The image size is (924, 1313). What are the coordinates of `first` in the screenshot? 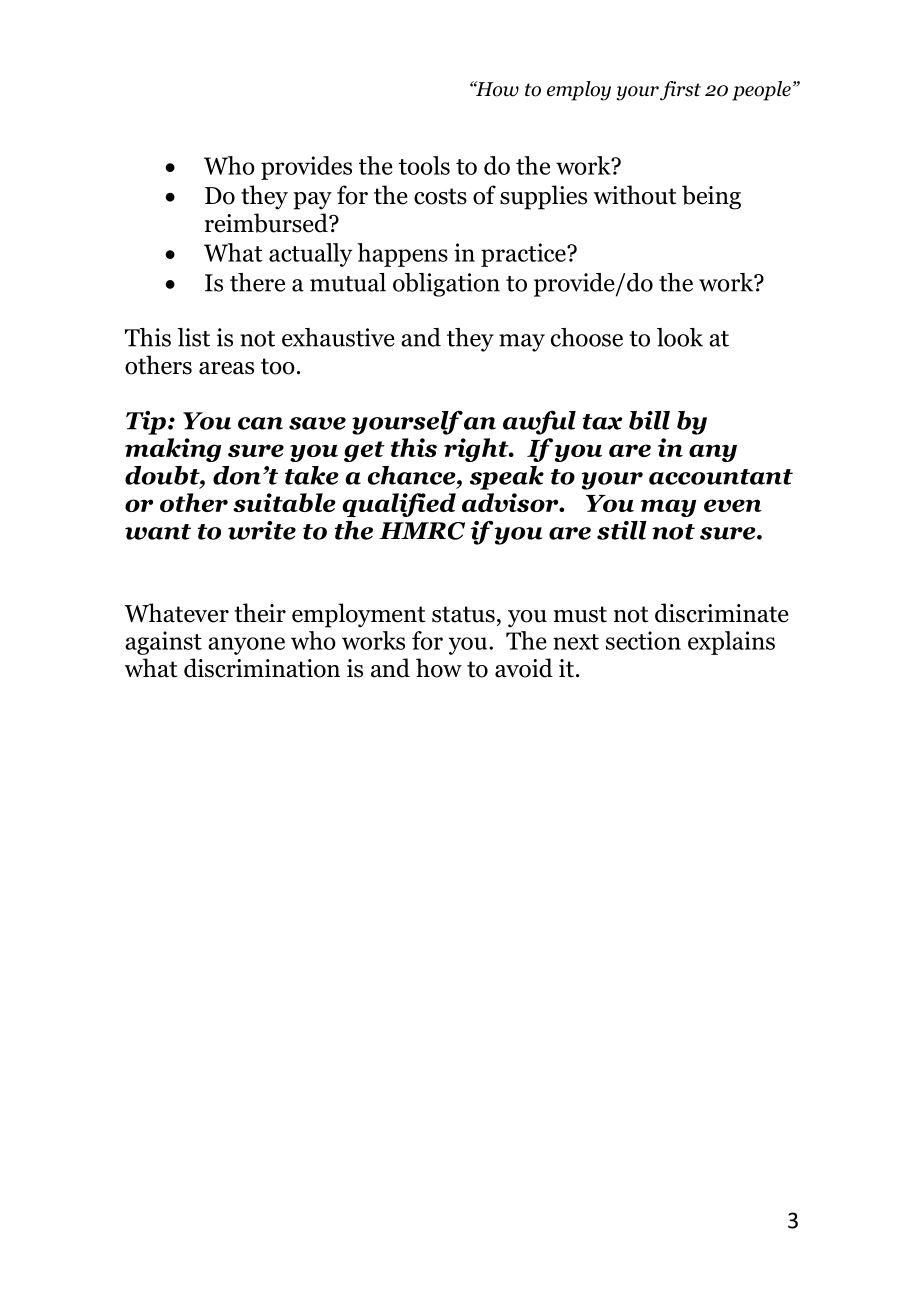 It's located at (680, 91).
